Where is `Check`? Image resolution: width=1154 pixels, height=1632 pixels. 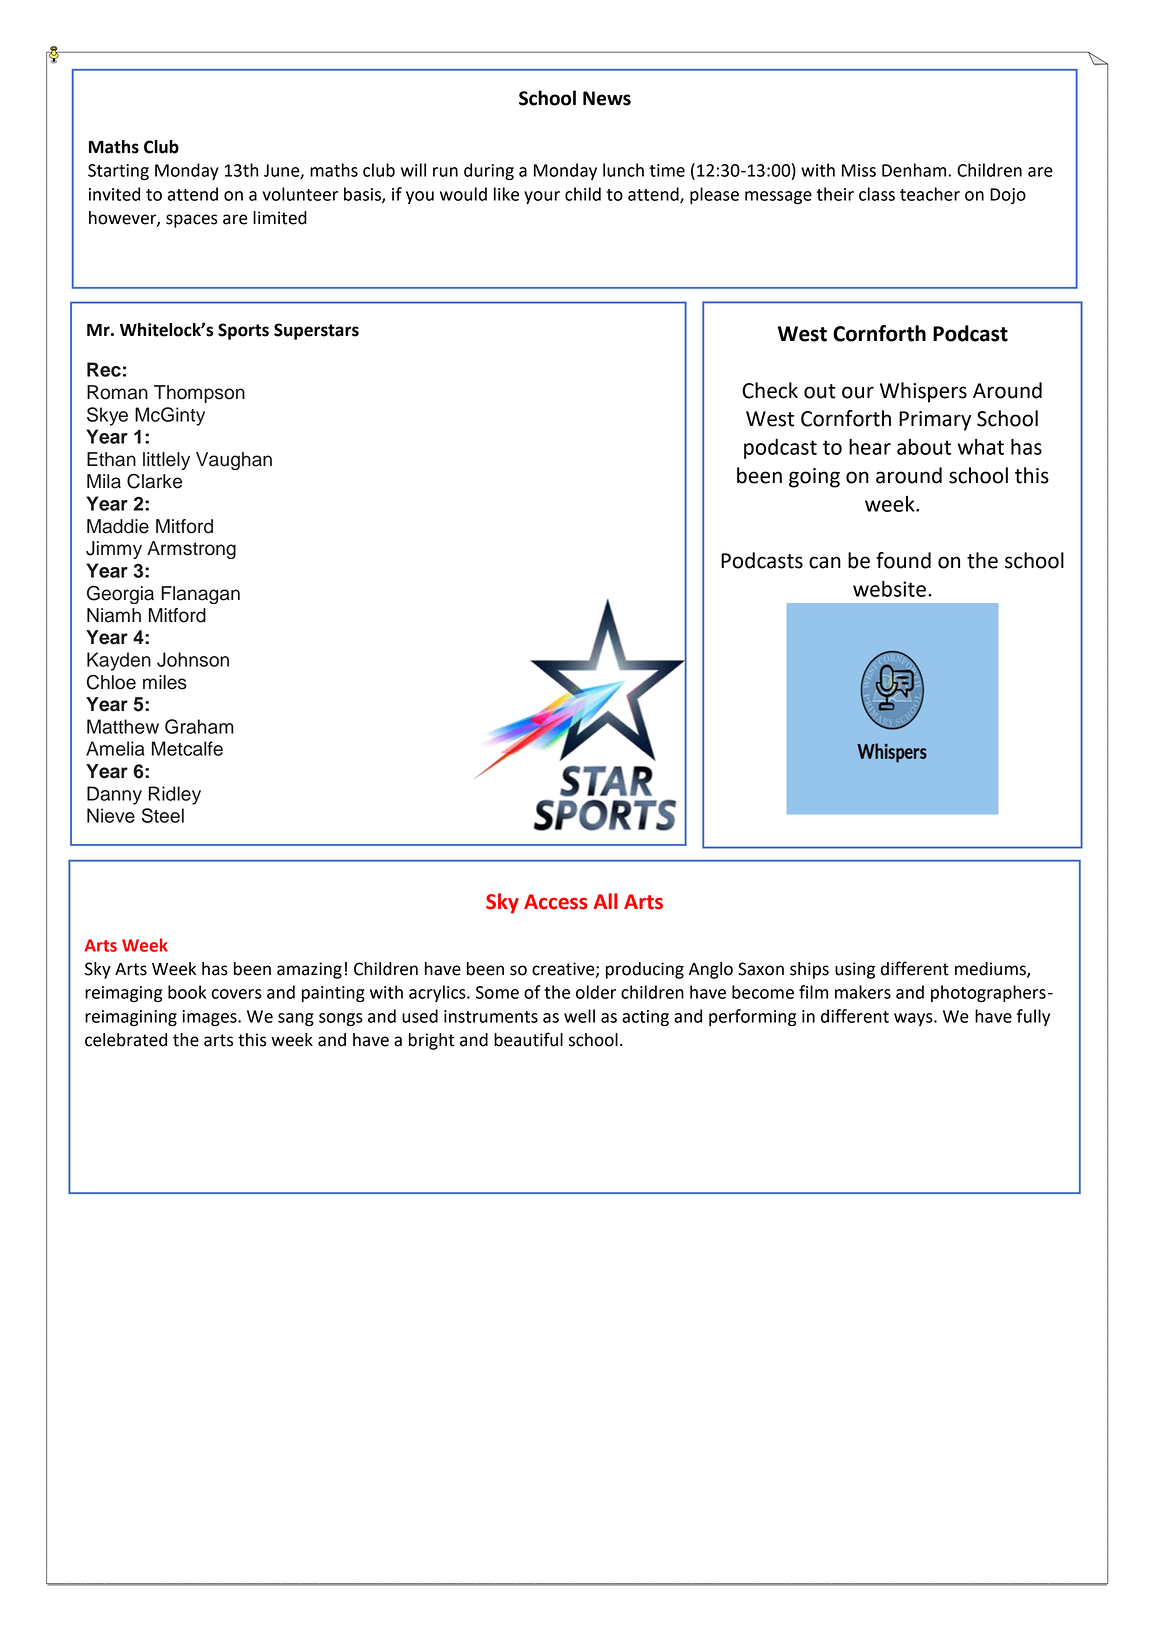
Check is located at coordinates (770, 390).
